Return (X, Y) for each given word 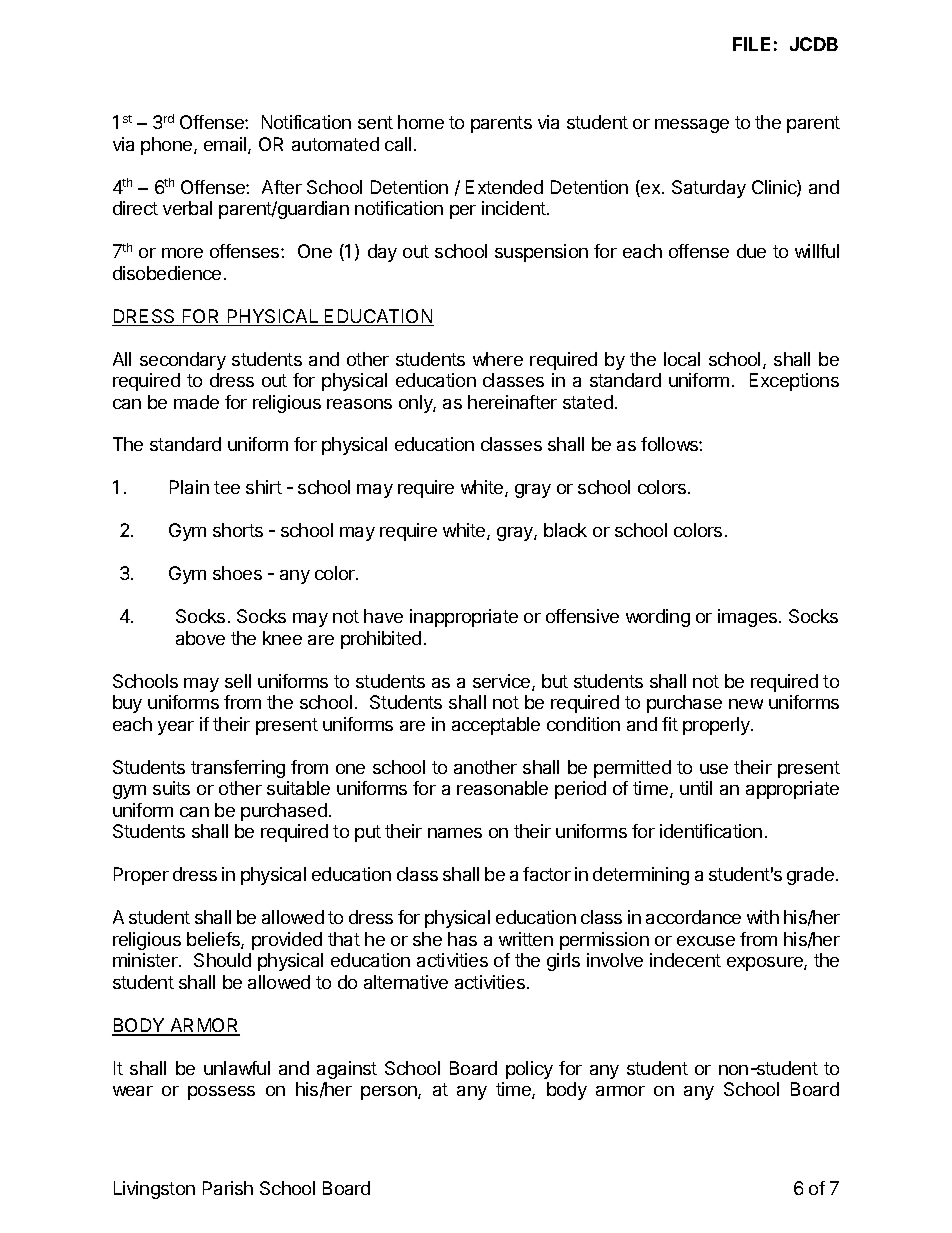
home (421, 122)
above (200, 638)
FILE (751, 44)
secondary (183, 361)
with (763, 917)
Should (222, 960)
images (749, 618)
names (455, 833)
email (226, 145)
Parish (228, 1188)
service (503, 682)
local (682, 359)
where (498, 359)
